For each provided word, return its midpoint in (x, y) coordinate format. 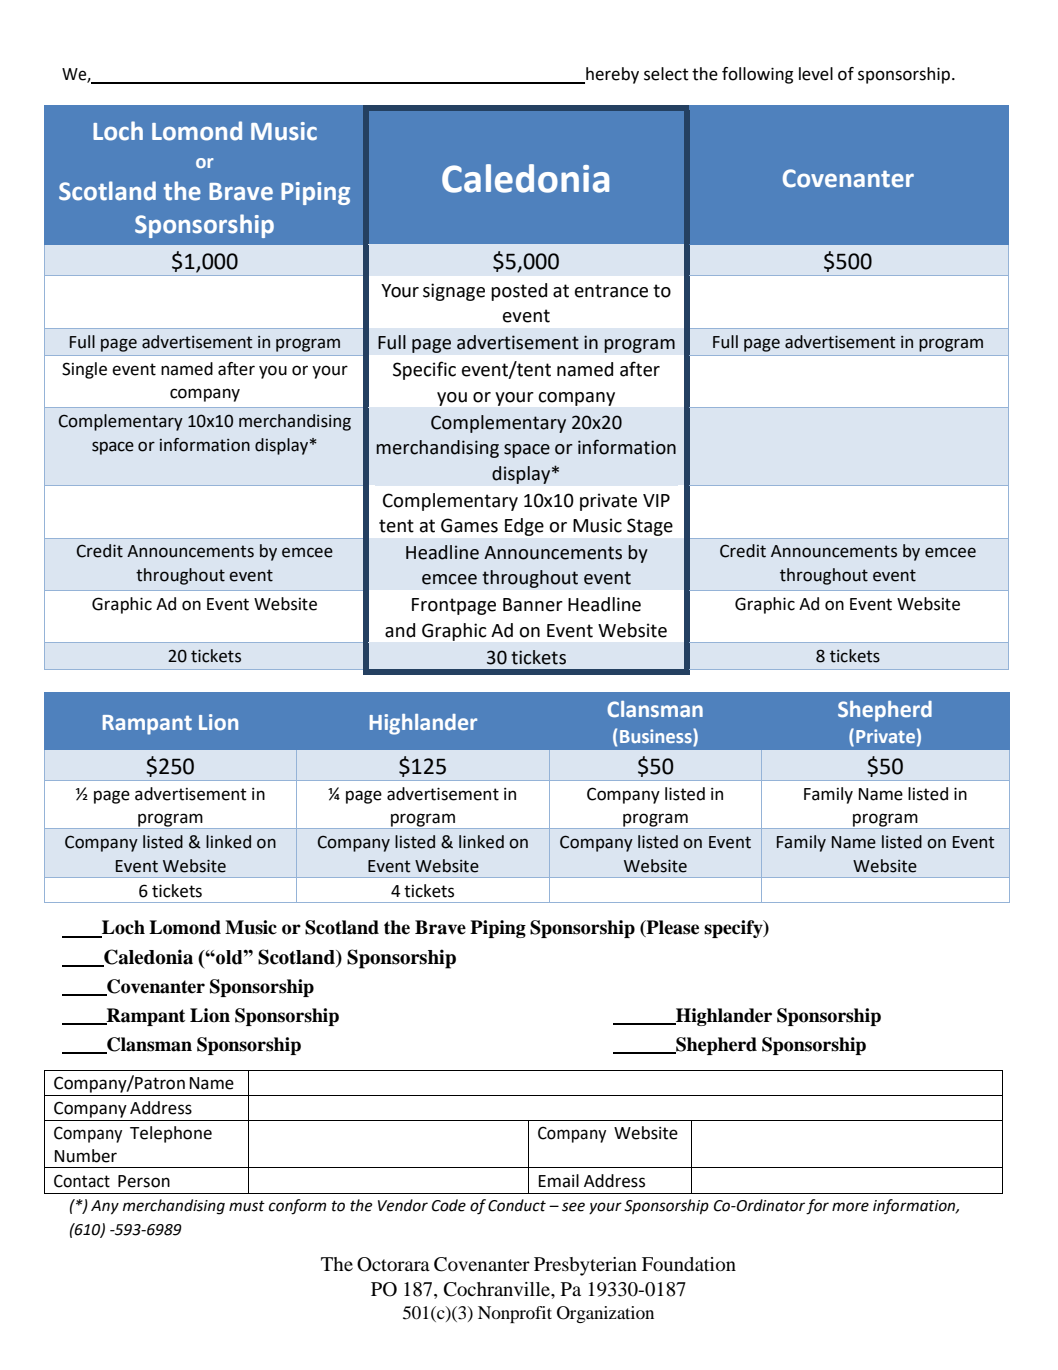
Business (657, 737)
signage (454, 292)
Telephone (171, 1134)
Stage (650, 527)
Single (84, 370)
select (666, 74)
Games (469, 525)
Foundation (689, 1264)
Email (559, 1181)
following (757, 75)
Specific (424, 370)
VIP (656, 500)
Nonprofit (515, 1314)
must (247, 1206)
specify (734, 929)
